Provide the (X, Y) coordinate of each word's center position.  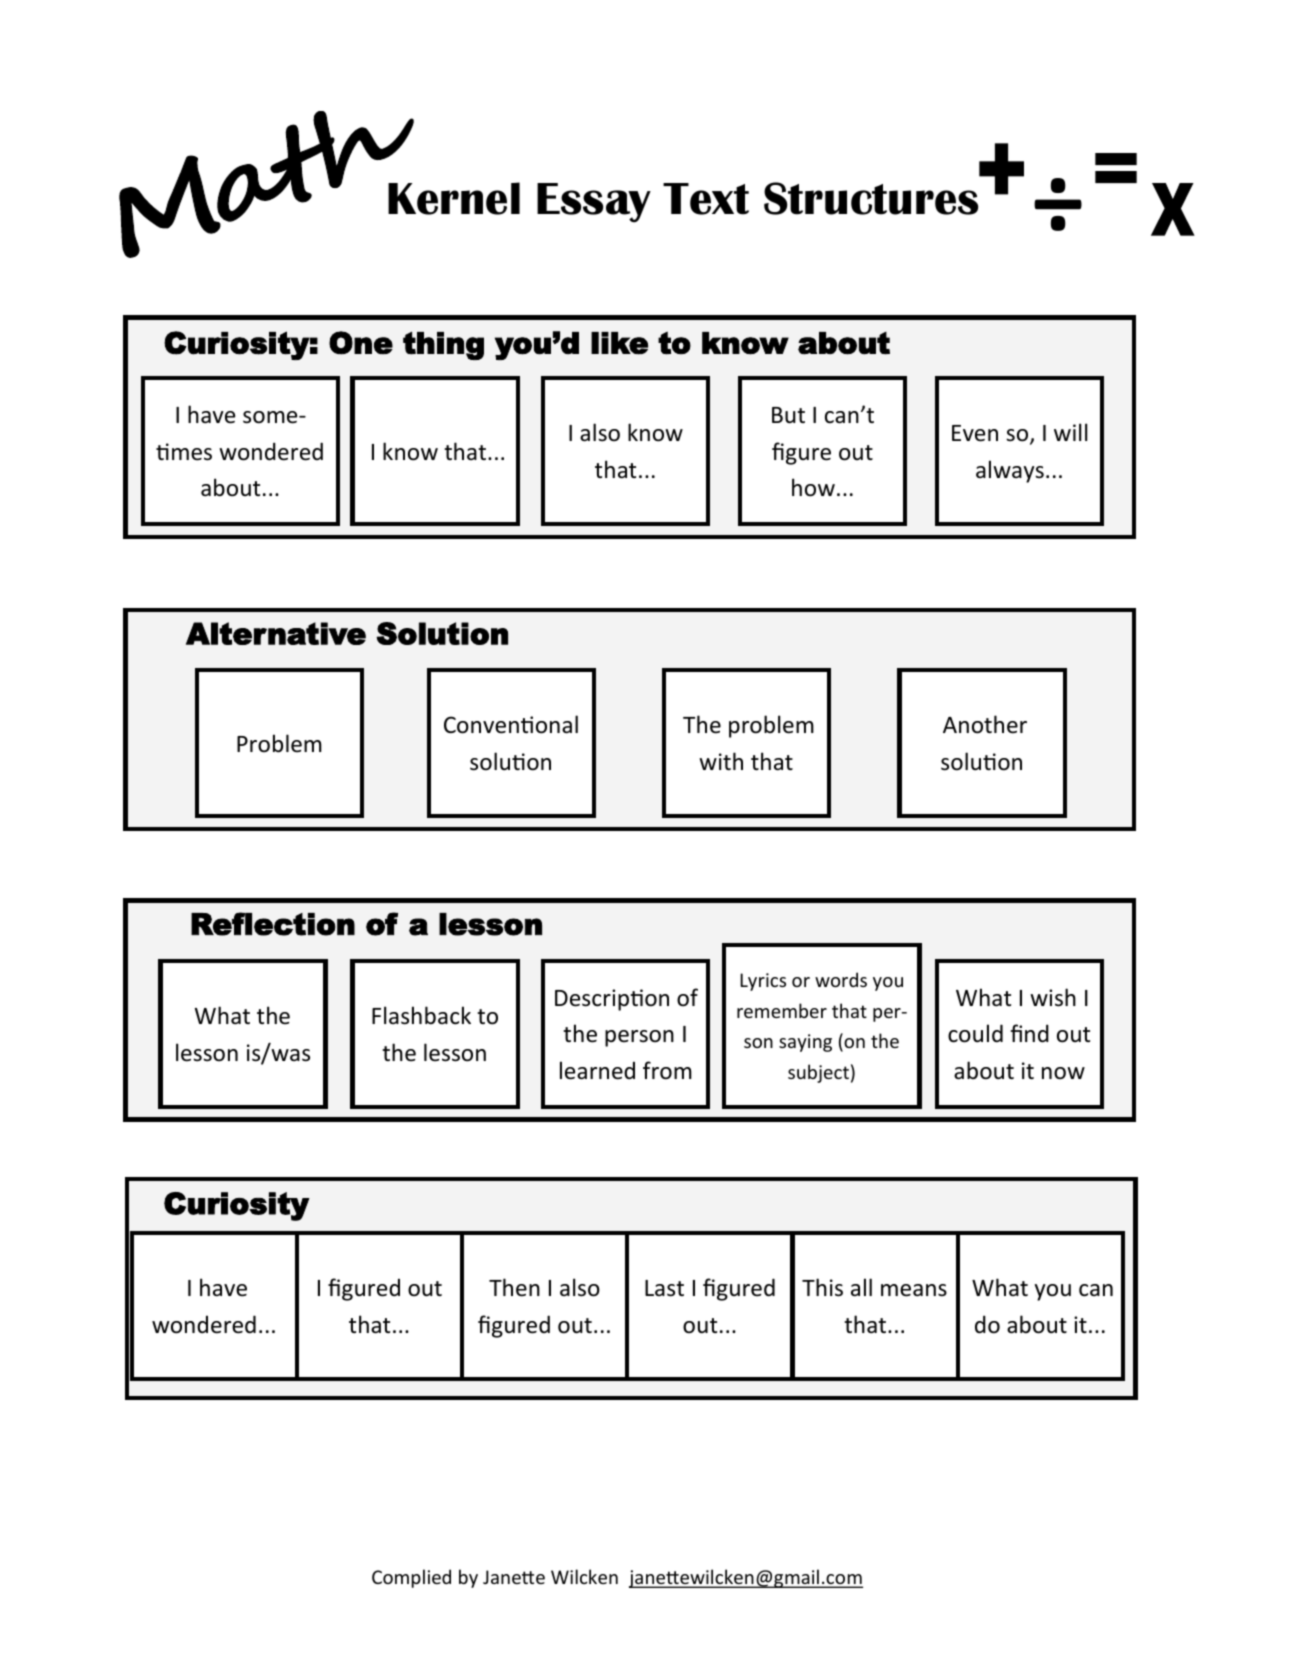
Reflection (273, 924)
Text (706, 199)
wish (1053, 997)
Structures (871, 198)
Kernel (454, 198)
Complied (411, 1578)
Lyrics (763, 982)
